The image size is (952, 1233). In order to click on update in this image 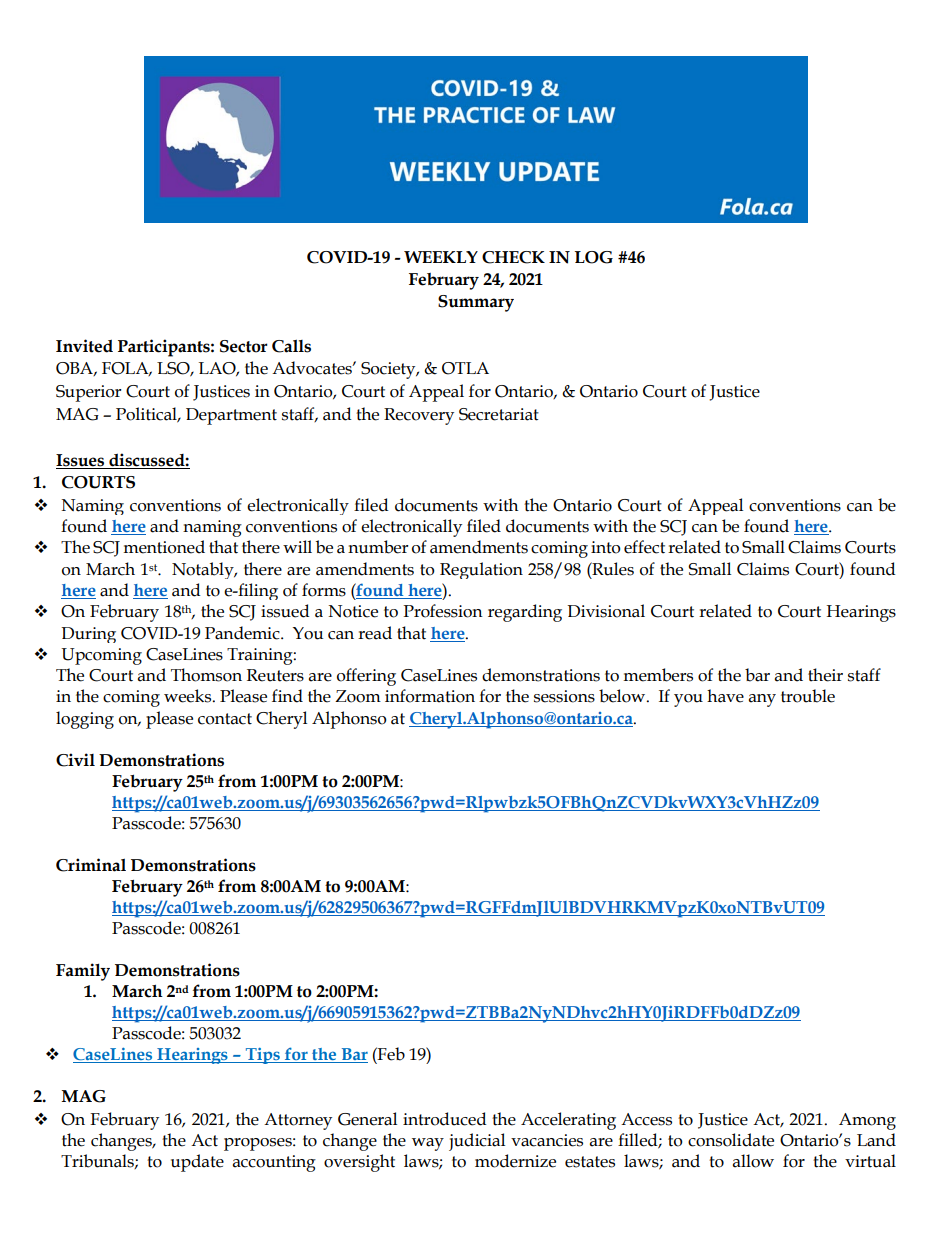, I will do `click(197, 1163)`.
